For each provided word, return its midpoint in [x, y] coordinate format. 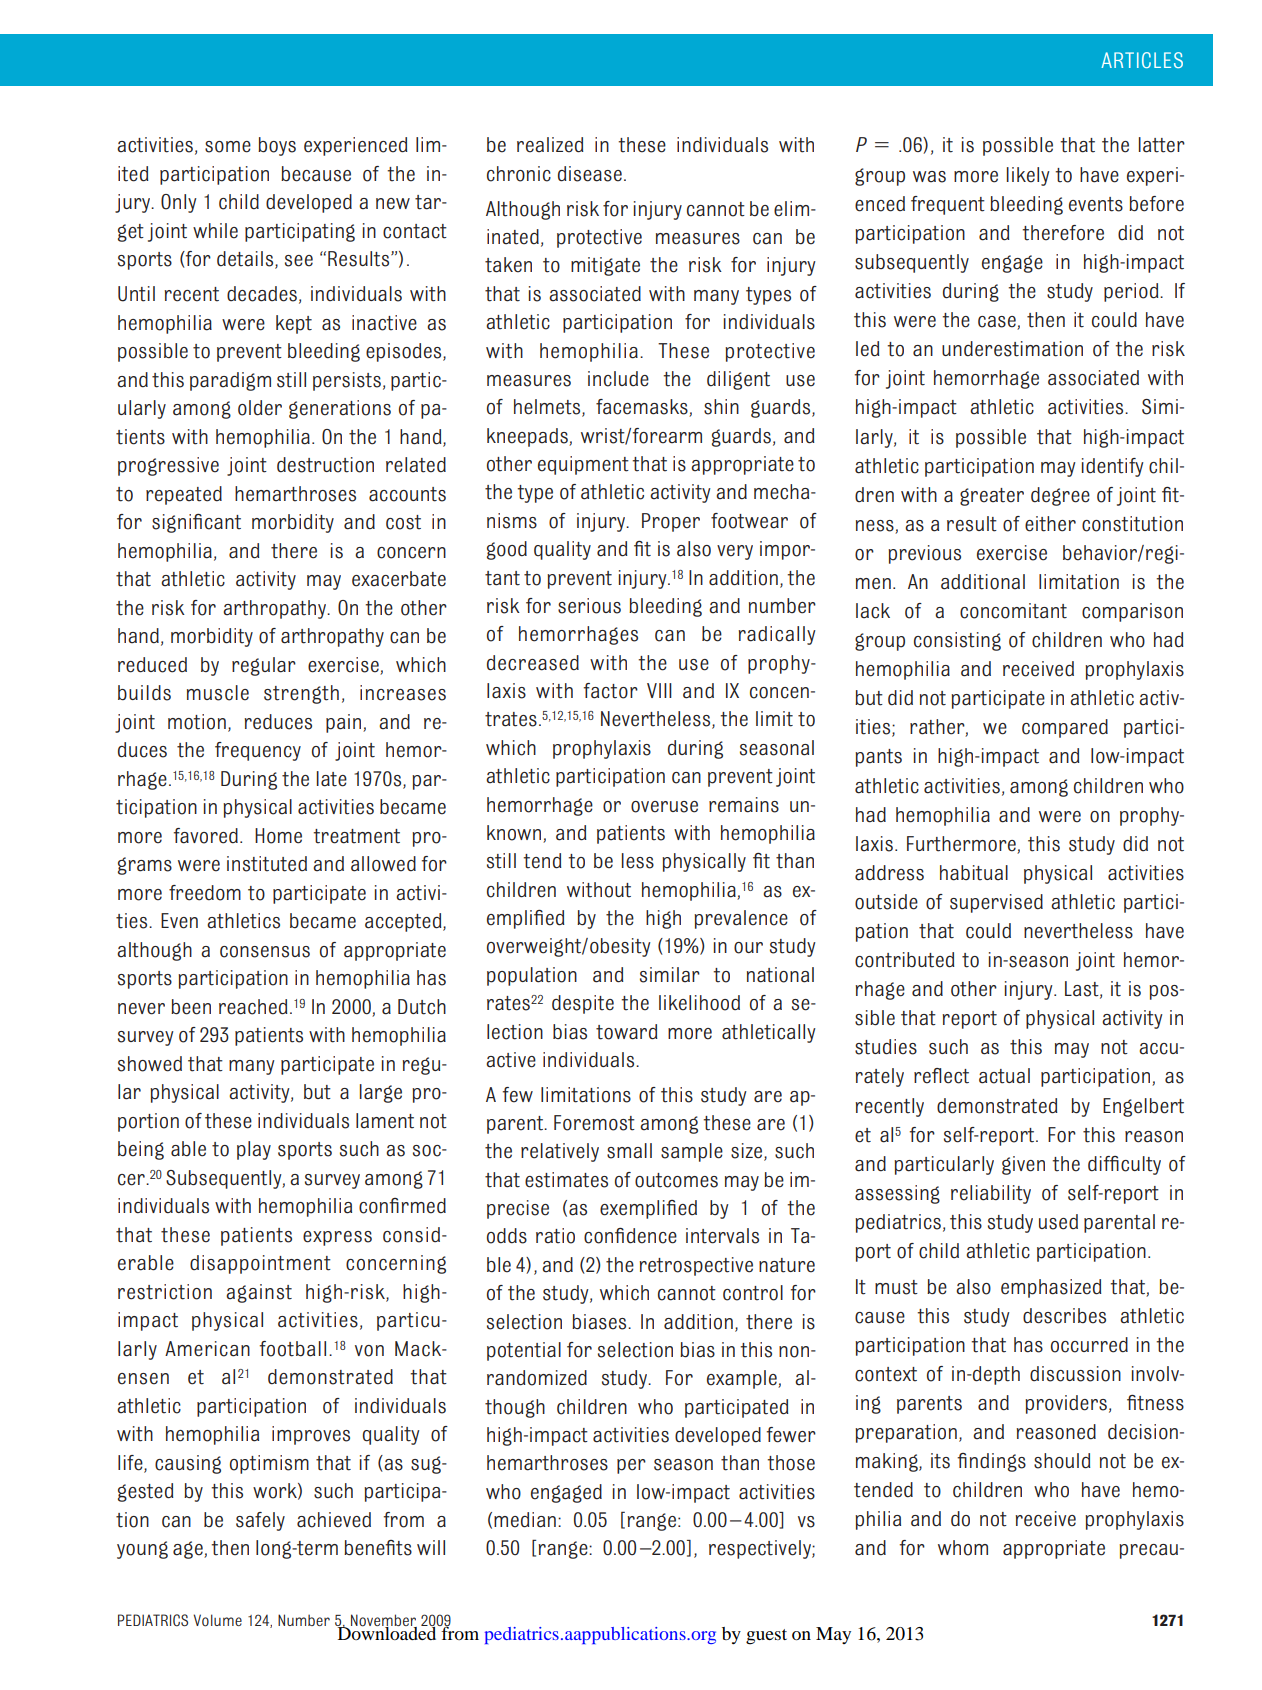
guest [766, 1637]
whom [963, 1548]
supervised [996, 903]
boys [277, 146]
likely [1028, 176]
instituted [267, 864]
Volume [217, 1620]
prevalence [741, 919]
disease [590, 174]
